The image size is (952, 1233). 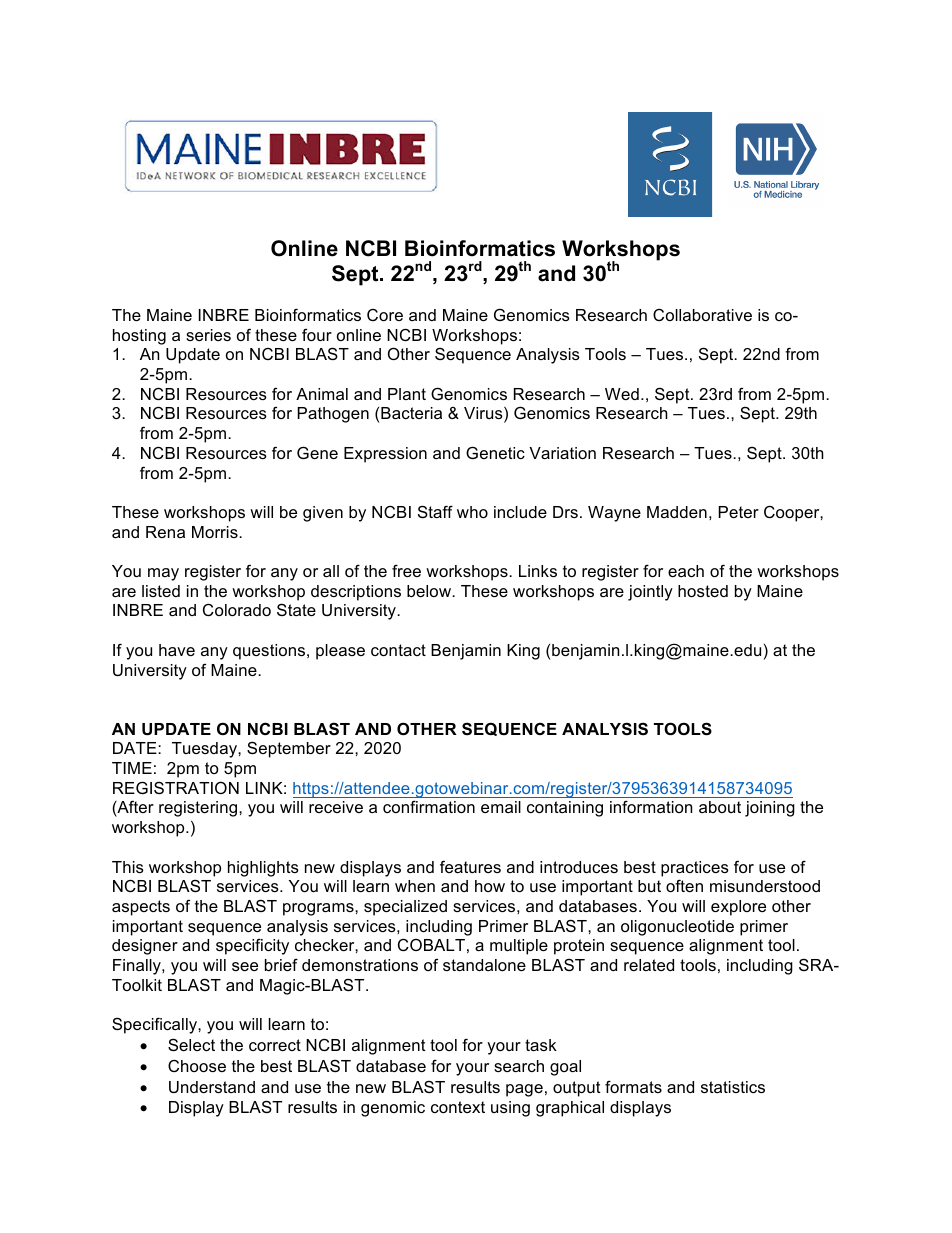 What do you see at coordinates (212, 1087) in the page?
I see `Understand` at bounding box center [212, 1087].
